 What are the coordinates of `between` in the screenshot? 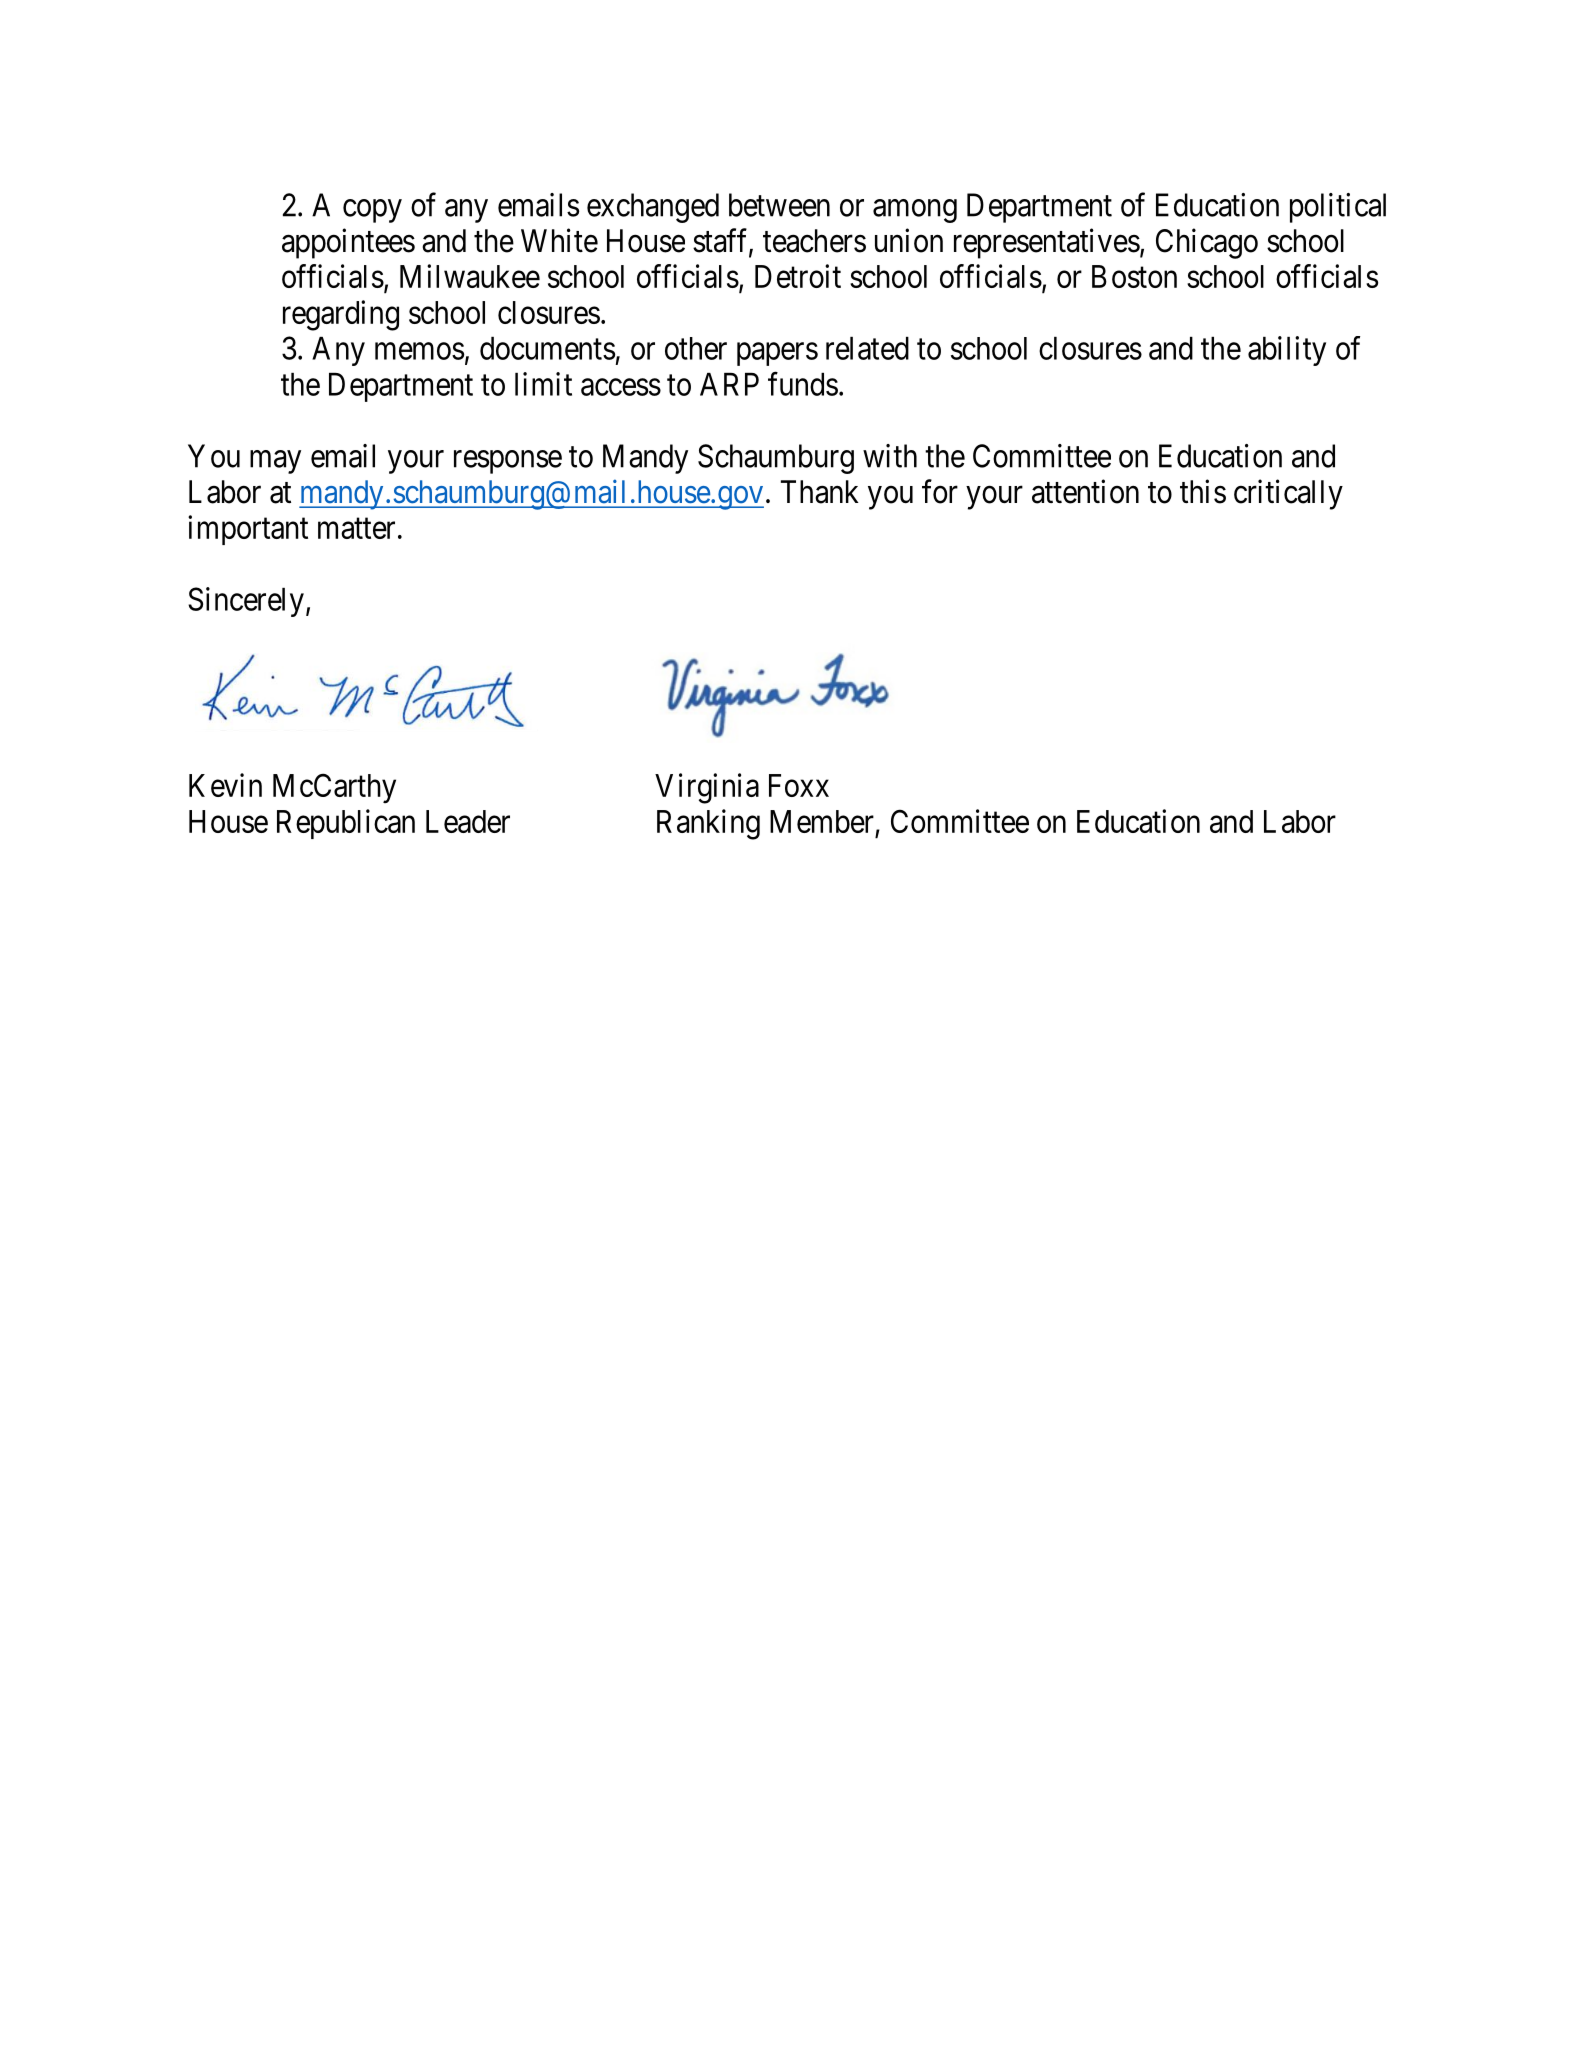 It's located at (779, 205).
